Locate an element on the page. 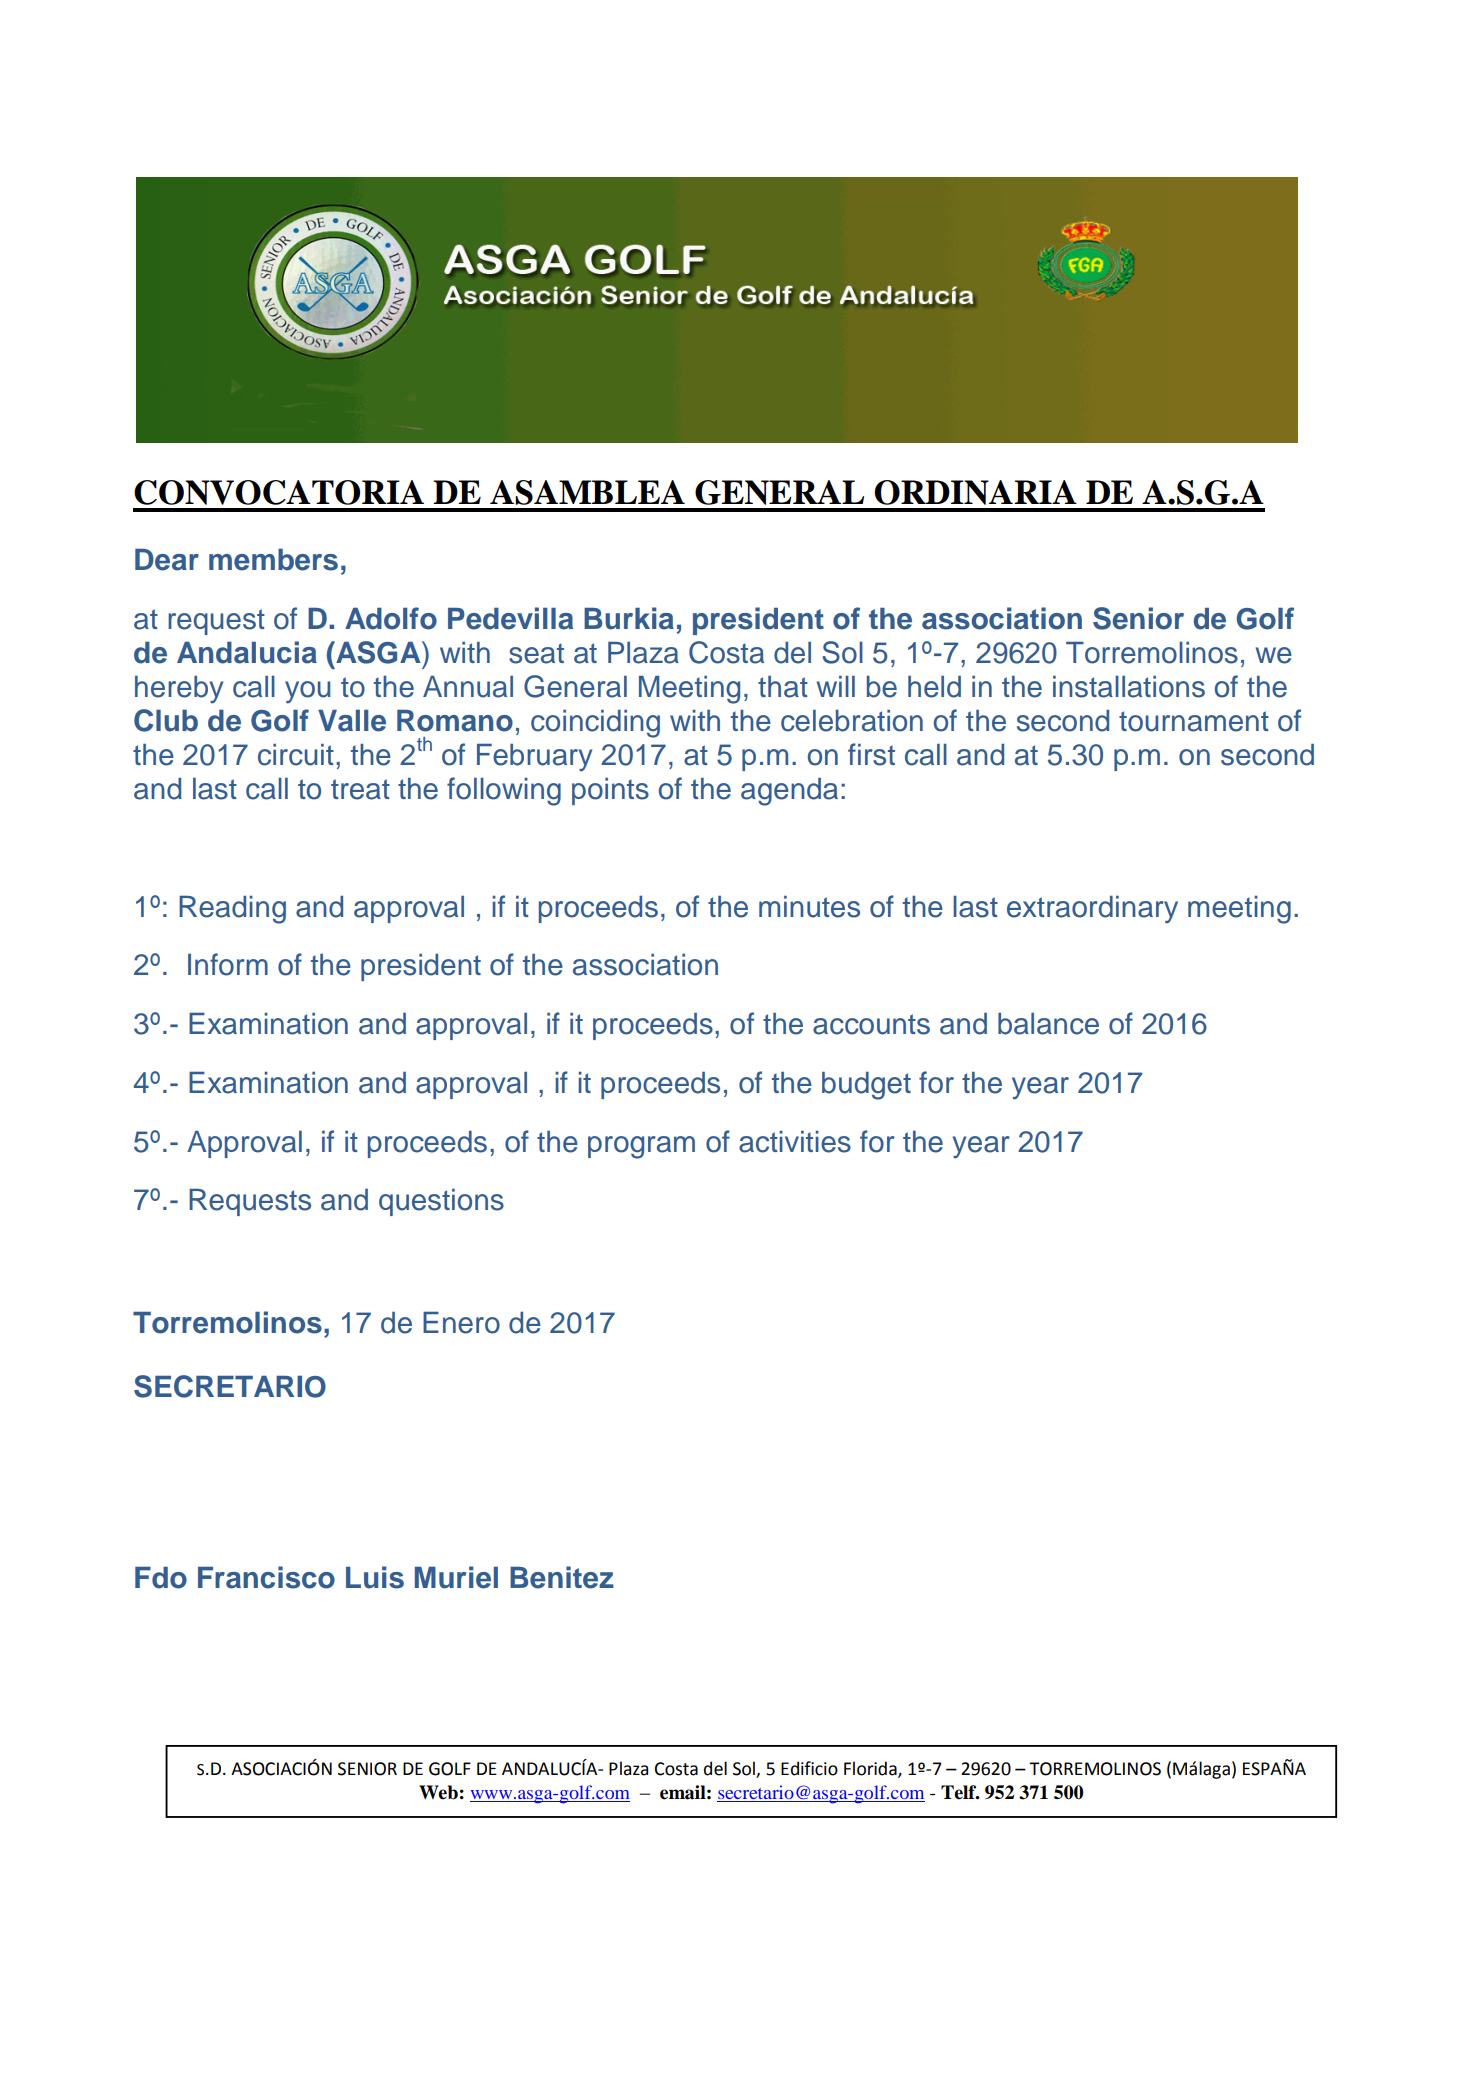 The width and height of the image is (1469, 2078). members is located at coordinates (273, 560).
